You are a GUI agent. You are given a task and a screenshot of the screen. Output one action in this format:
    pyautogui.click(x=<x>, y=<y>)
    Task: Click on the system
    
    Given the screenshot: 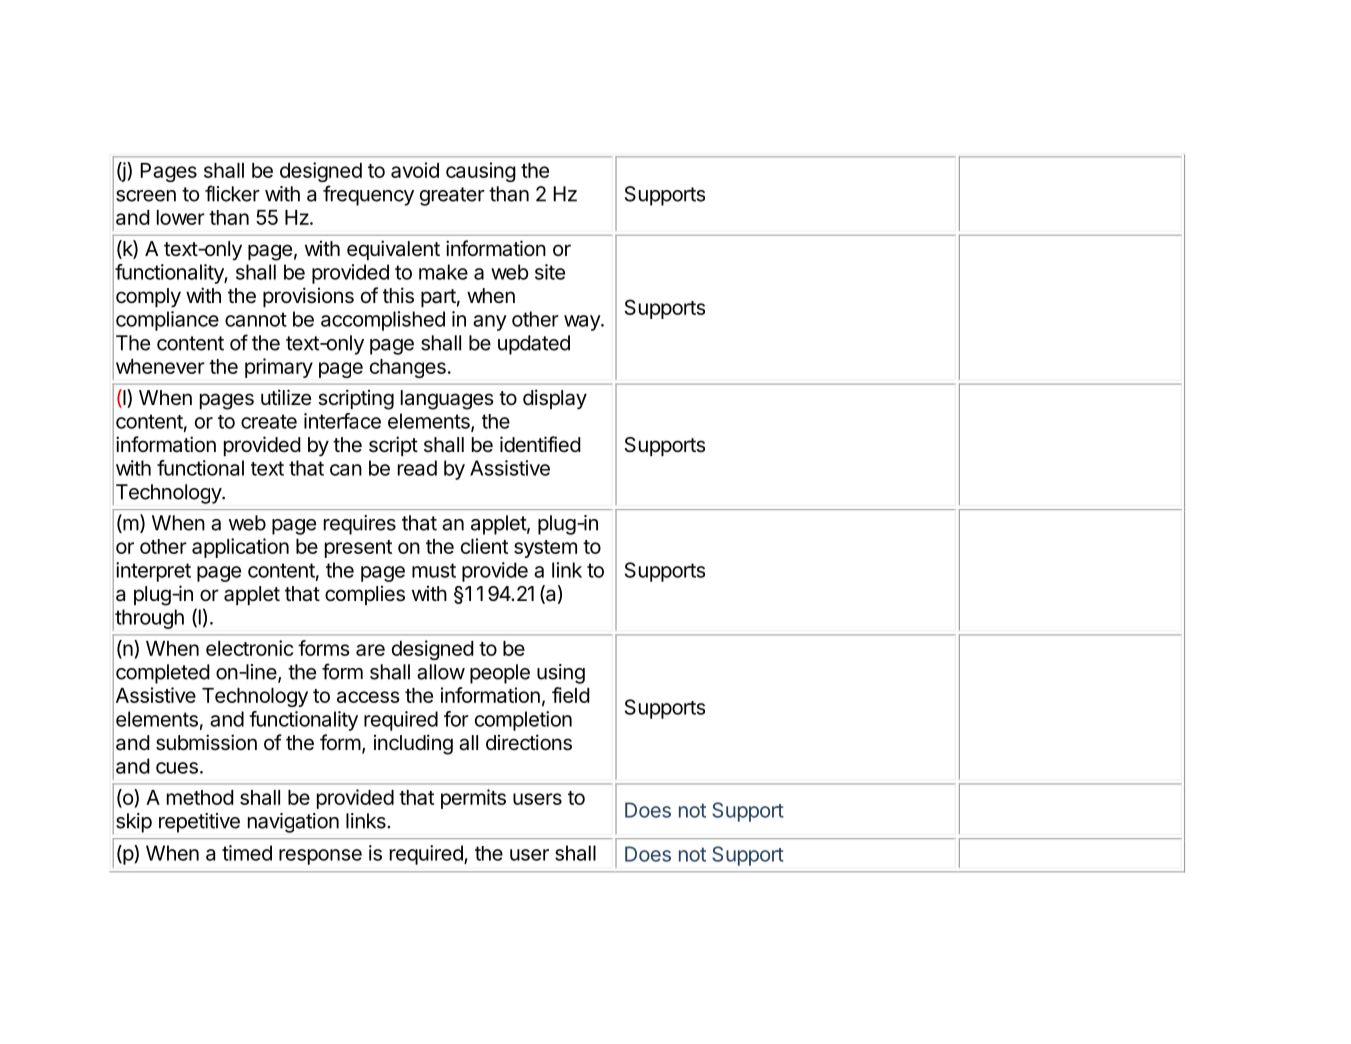 What is the action you would take?
    pyautogui.click(x=545, y=549)
